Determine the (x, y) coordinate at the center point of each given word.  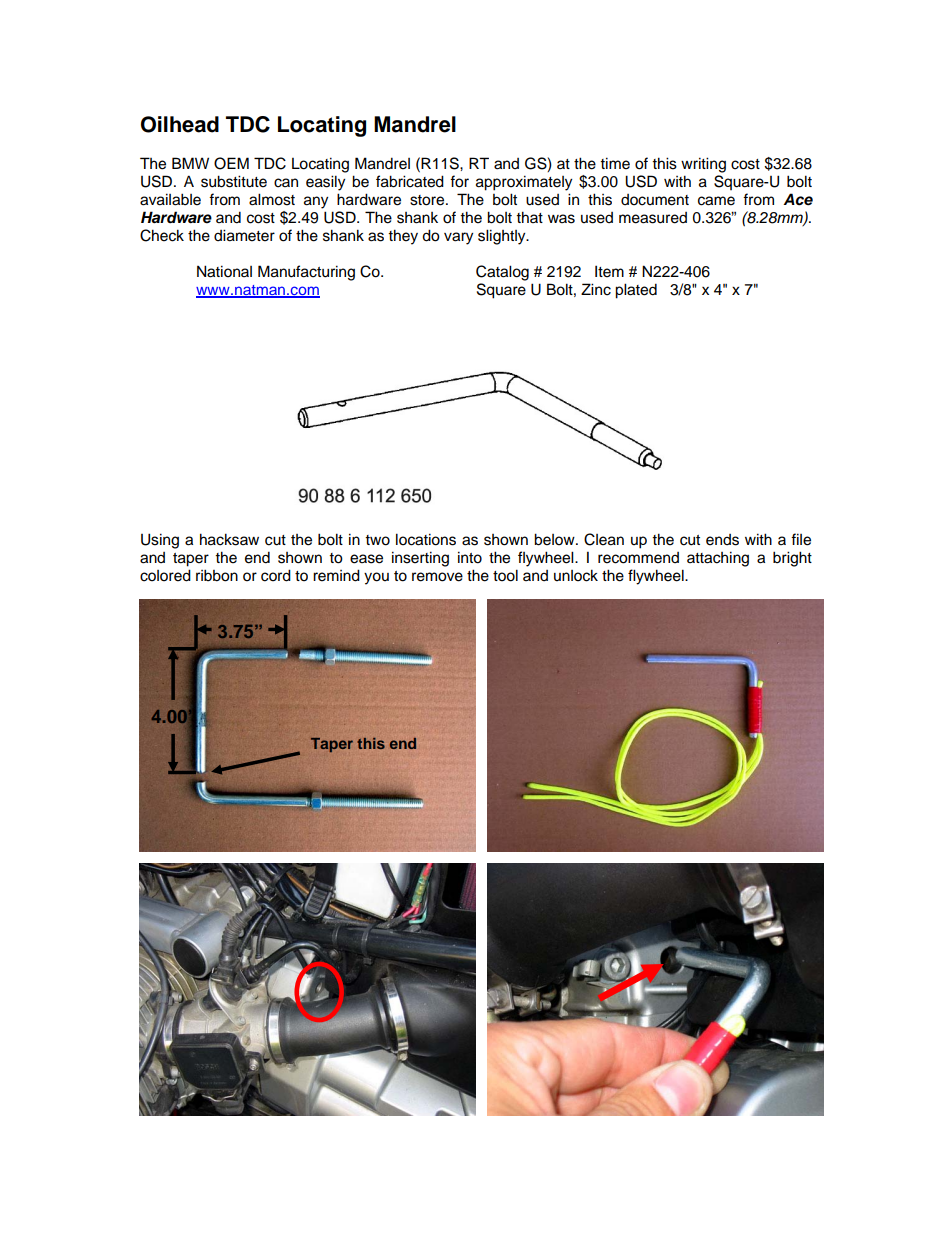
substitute (234, 181)
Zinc (596, 289)
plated (636, 291)
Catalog (502, 273)
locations (426, 539)
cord (276, 575)
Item (609, 271)
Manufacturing (306, 273)
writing (703, 165)
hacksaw (229, 539)
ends (722, 540)
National (224, 271)
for (459, 181)
